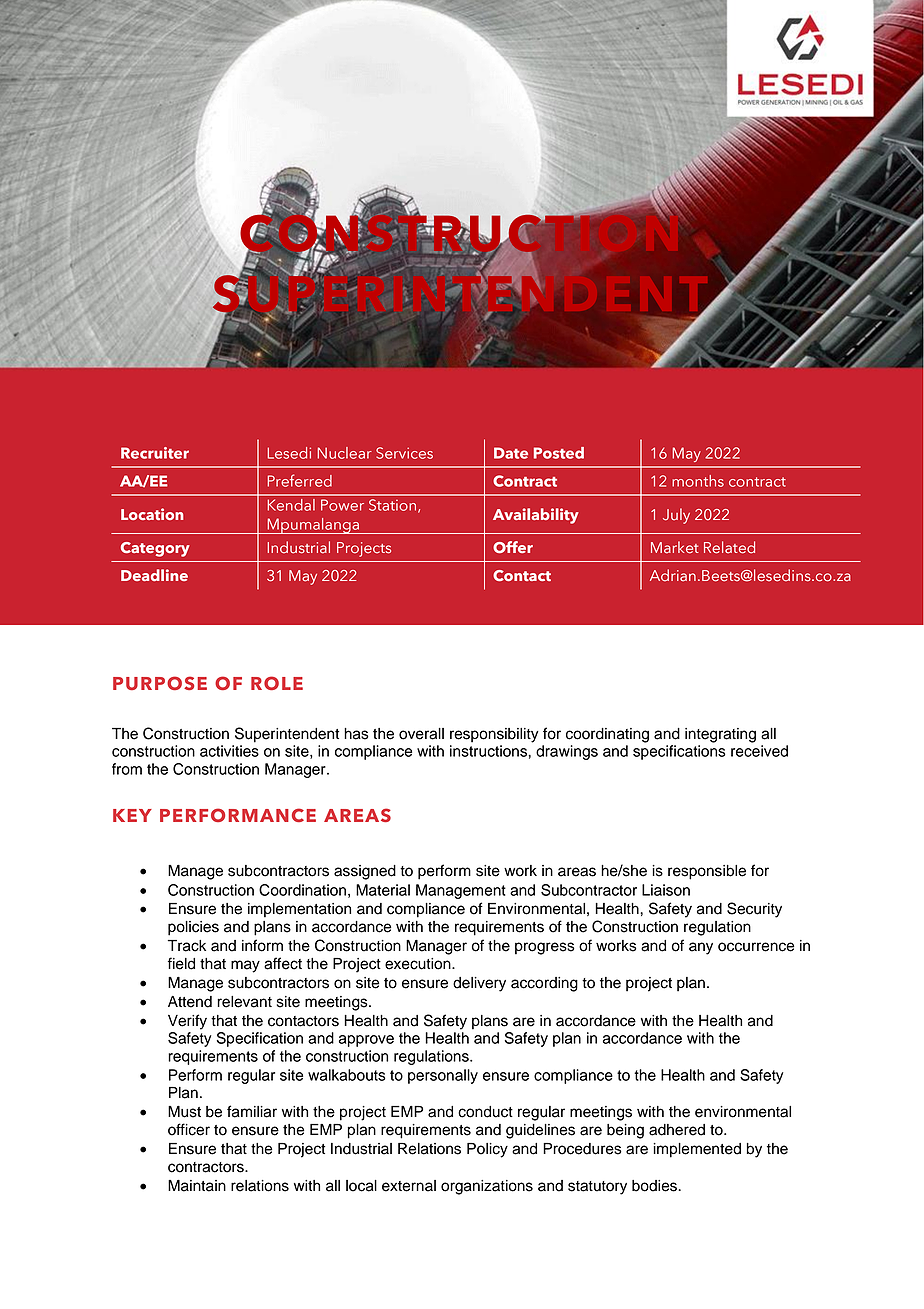  I want to click on delivery, so click(479, 984).
